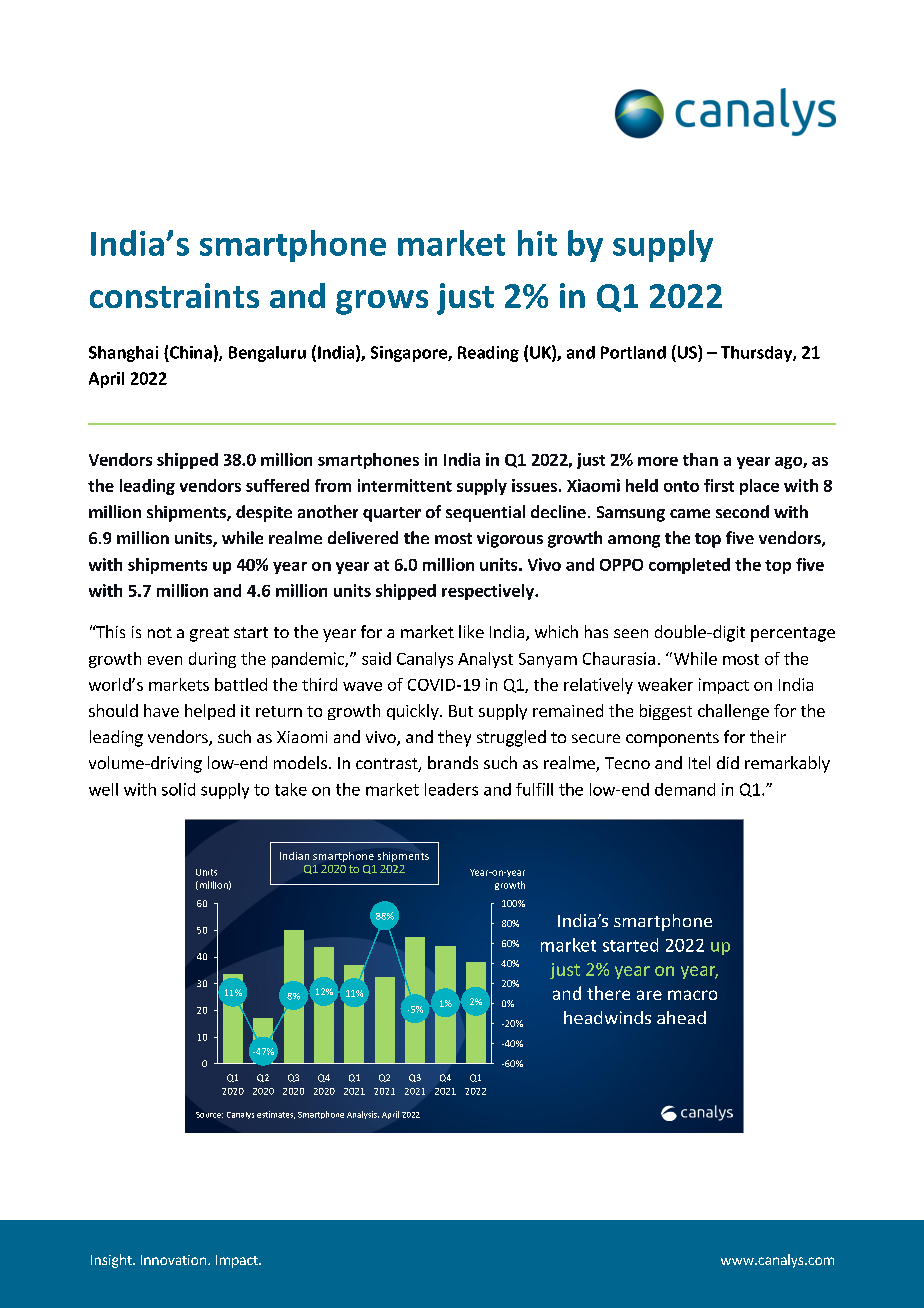 The height and width of the page is (1308, 924). What do you see at coordinates (382, 302) in the page?
I see `grows` at bounding box center [382, 302].
